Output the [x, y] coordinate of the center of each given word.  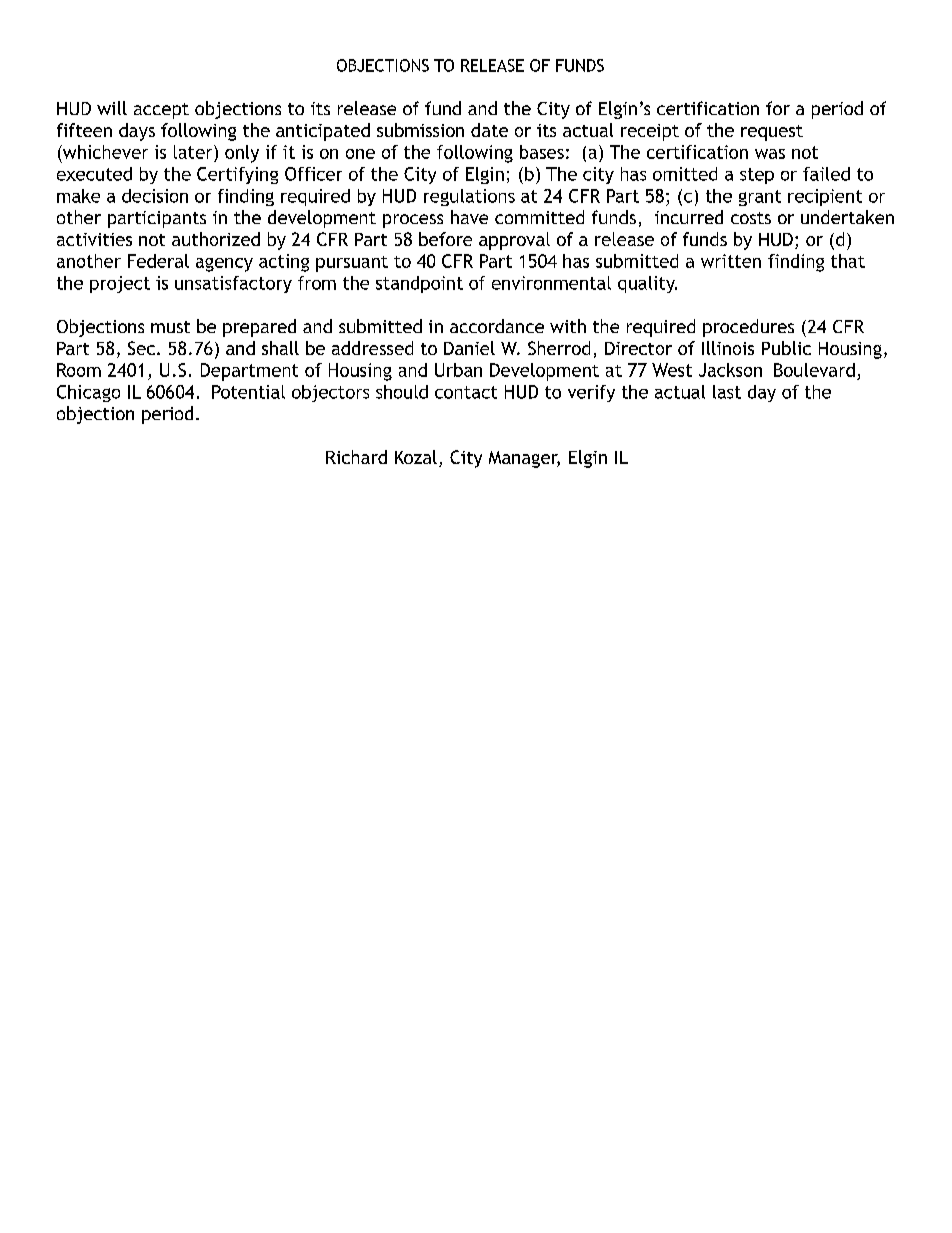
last [727, 392]
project [120, 284]
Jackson [730, 370]
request [772, 133]
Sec [141, 348]
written [731, 261]
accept [161, 111]
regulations [469, 197]
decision [155, 196]
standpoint [419, 284]
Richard [356, 457]
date [489, 130]
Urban [458, 370]
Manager [524, 459]
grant [760, 198]
